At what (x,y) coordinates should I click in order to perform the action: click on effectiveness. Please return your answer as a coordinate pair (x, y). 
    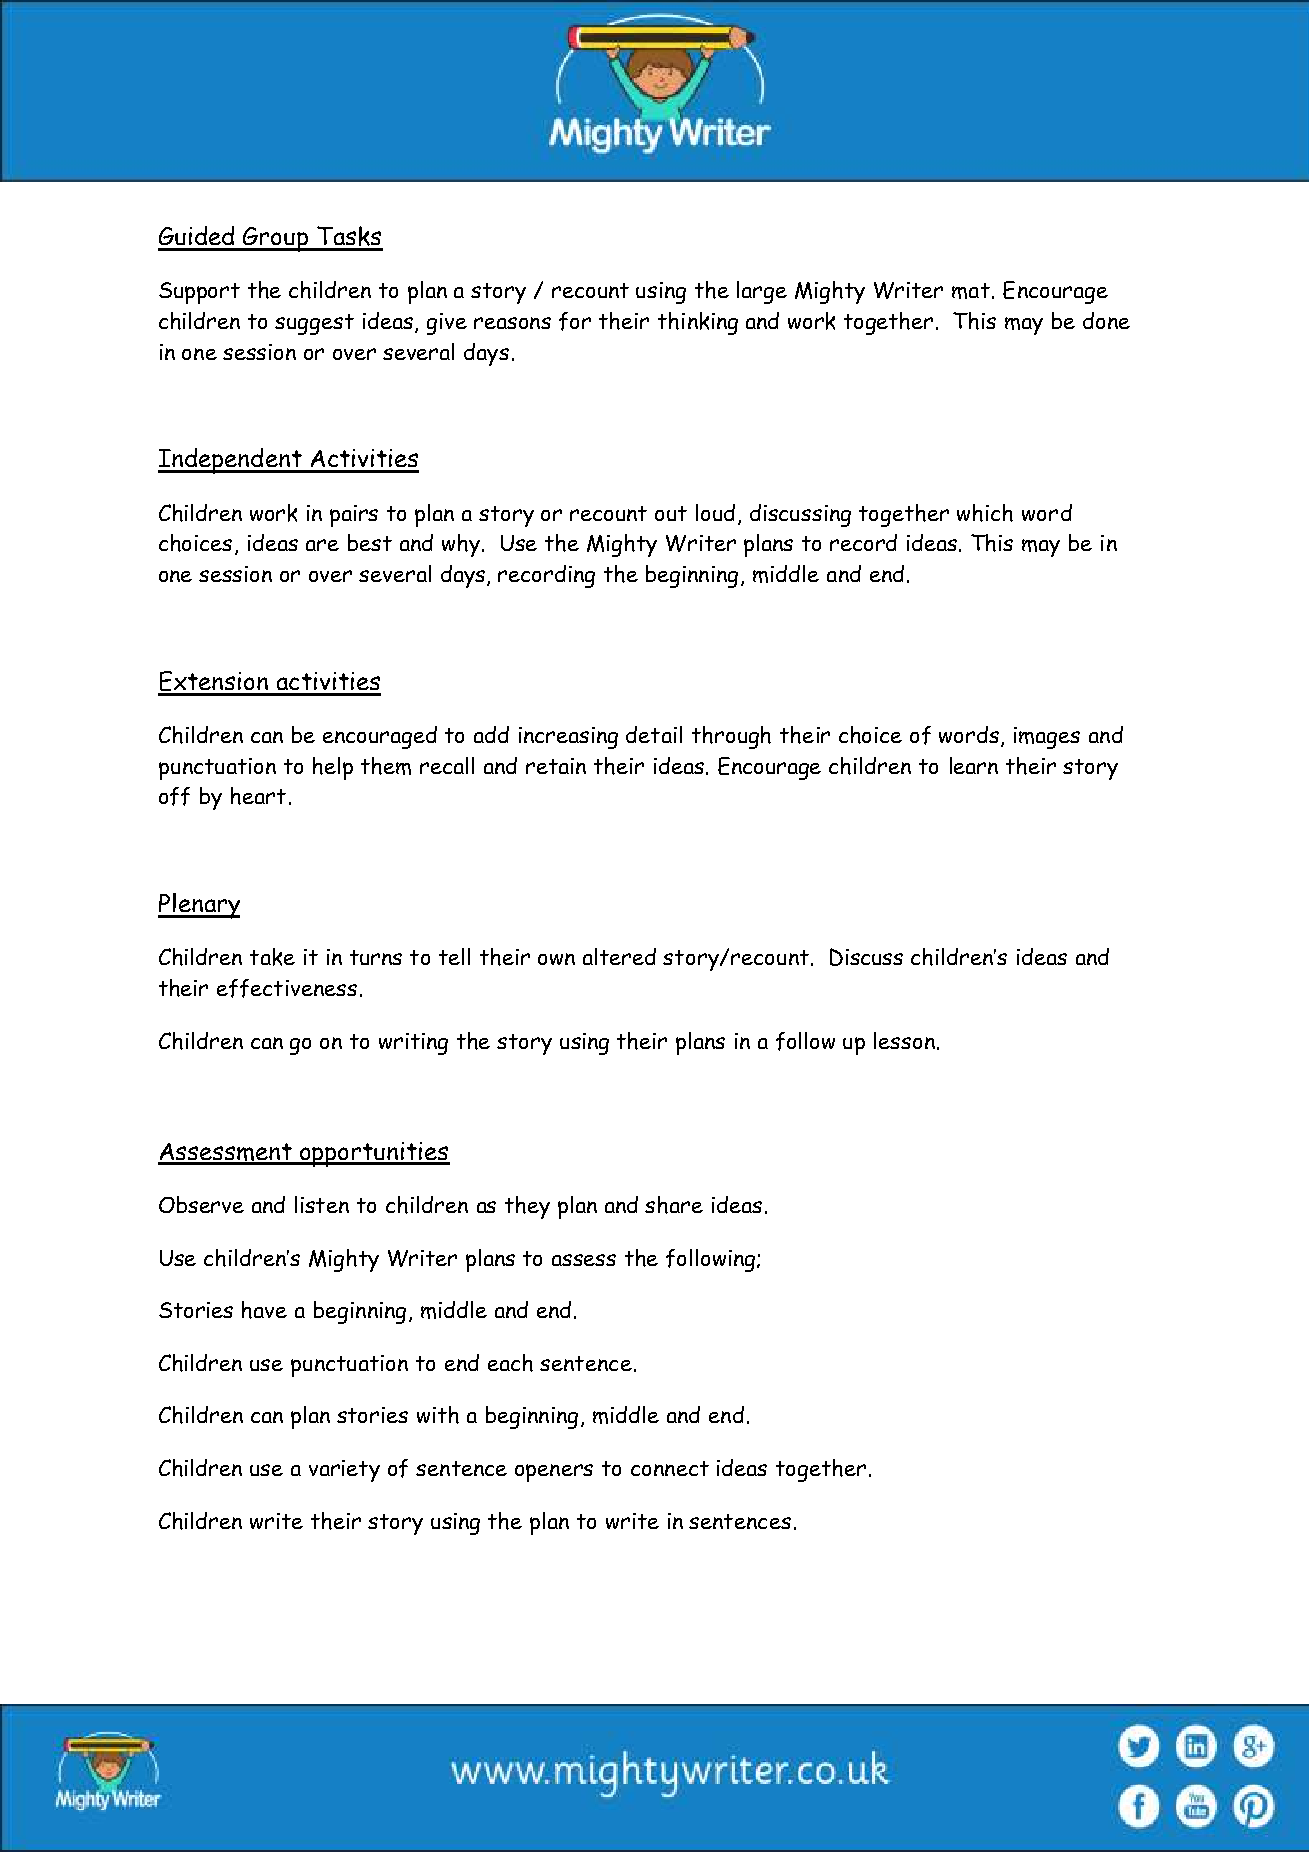
    Looking at the image, I should click on (287, 988).
